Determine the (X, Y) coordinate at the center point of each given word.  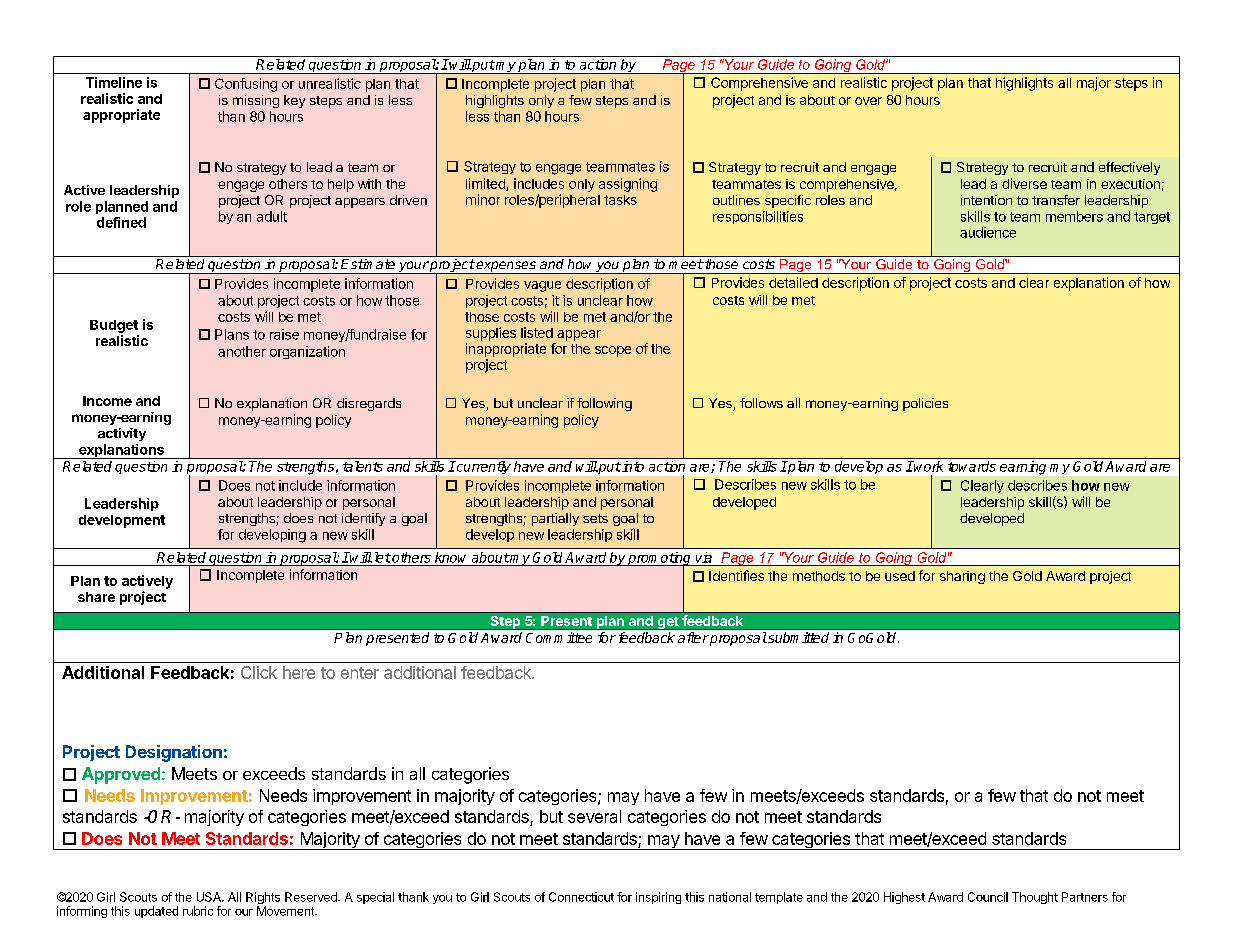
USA (210, 897)
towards (972, 466)
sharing (962, 577)
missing (256, 101)
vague (542, 286)
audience (988, 232)
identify (363, 519)
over (868, 101)
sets (595, 518)
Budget (114, 326)
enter (360, 673)
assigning (628, 185)
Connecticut (581, 897)
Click (259, 672)
